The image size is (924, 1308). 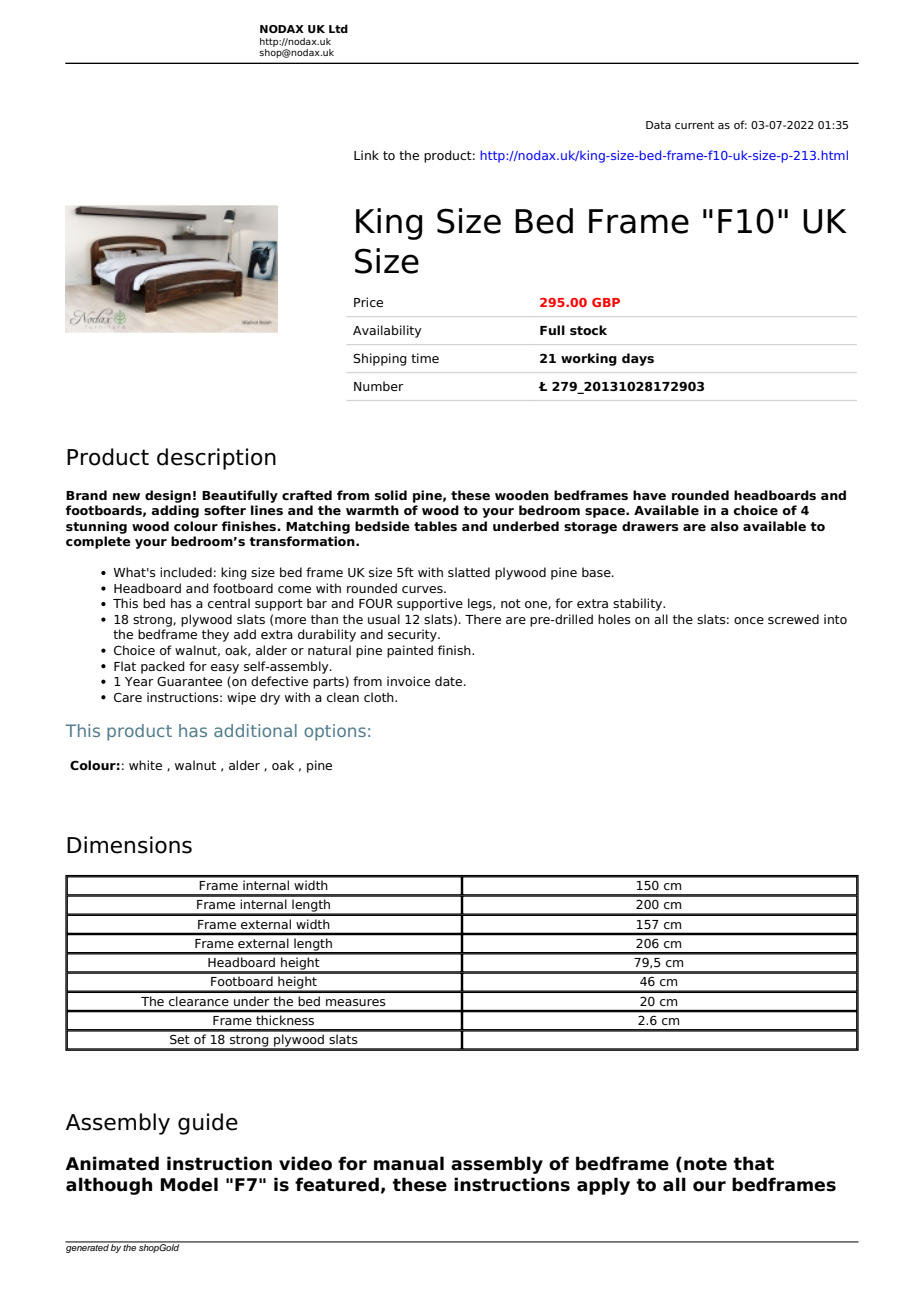 I want to click on solid, so click(x=391, y=495).
